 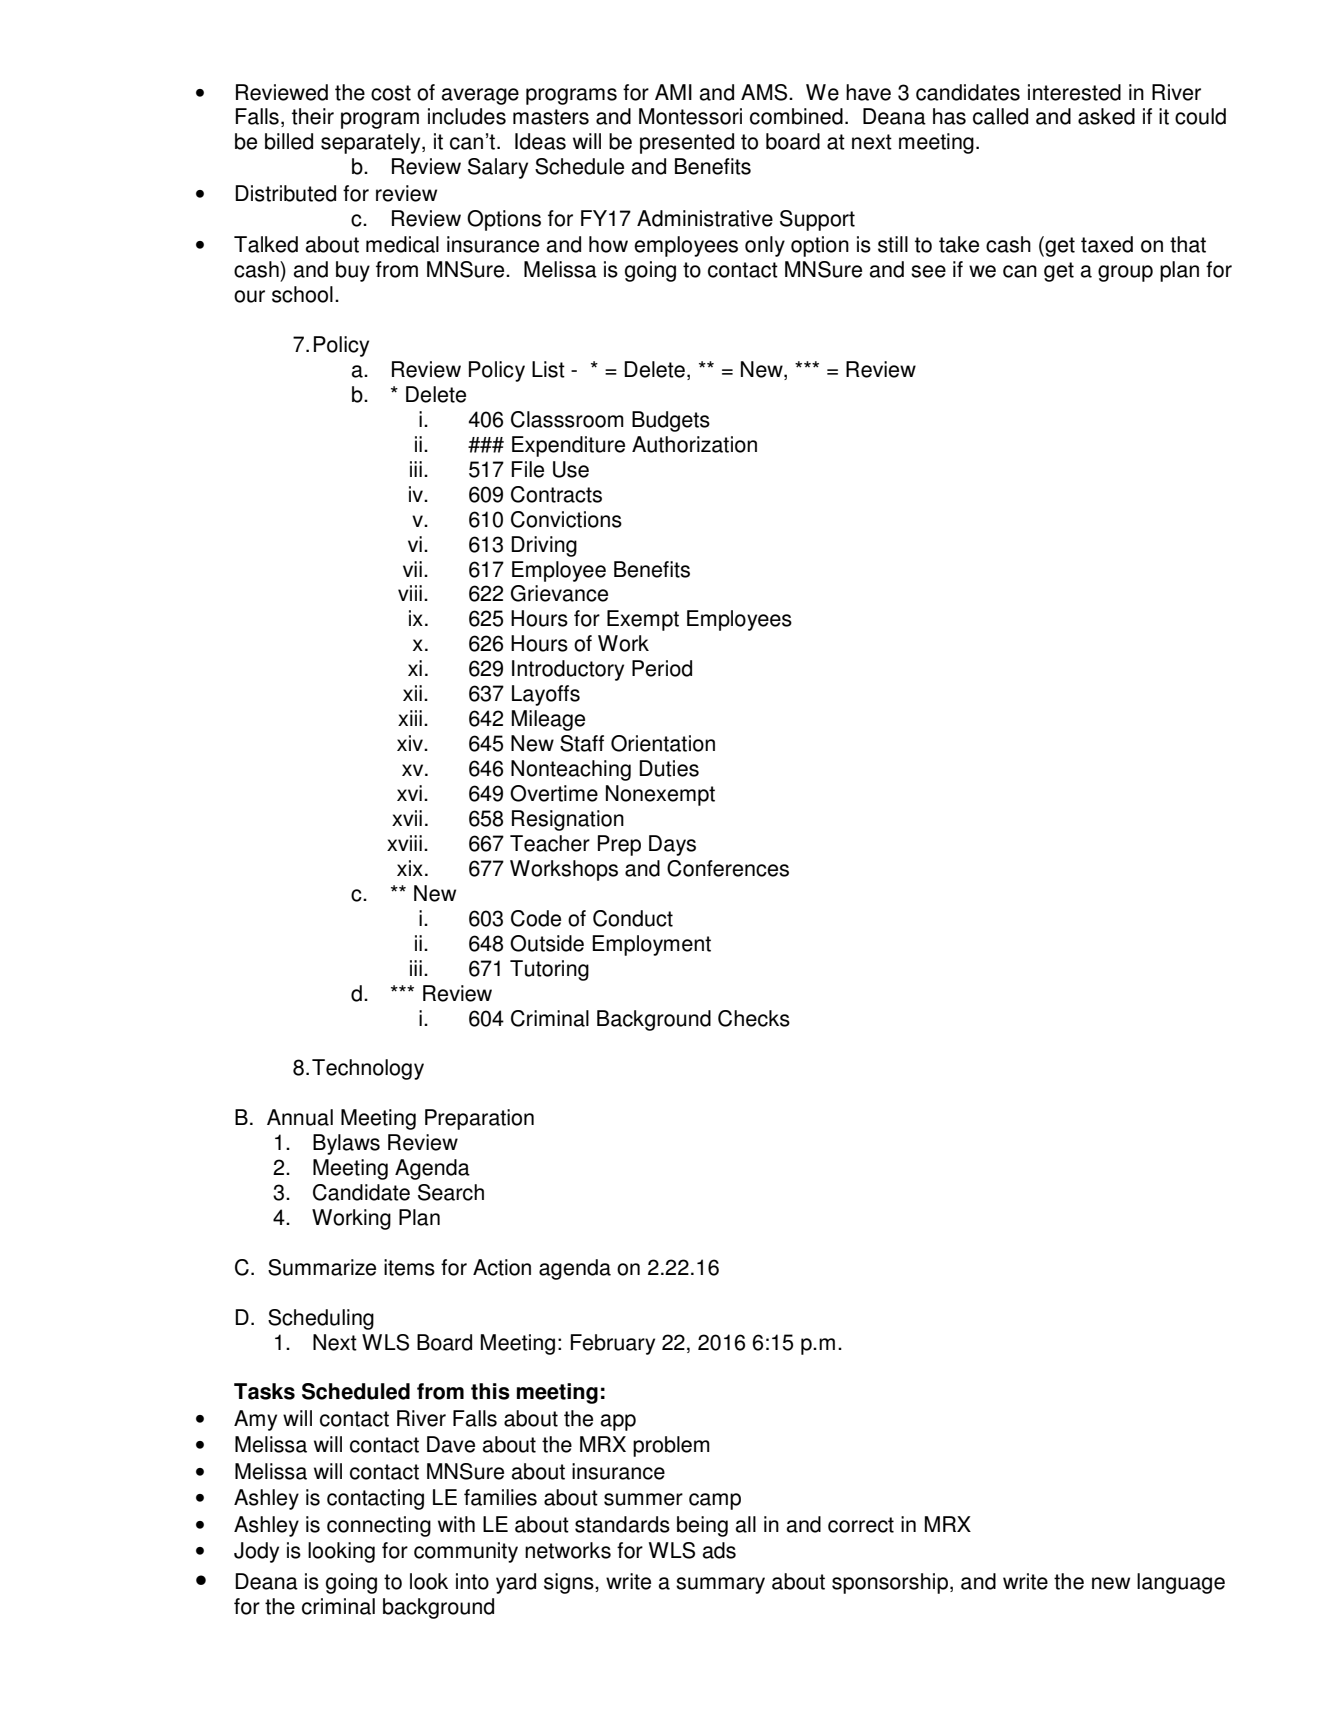 What do you see at coordinates (410, 718) in the screenshot?
I see `xiii` at bounding box center [410, 718].
